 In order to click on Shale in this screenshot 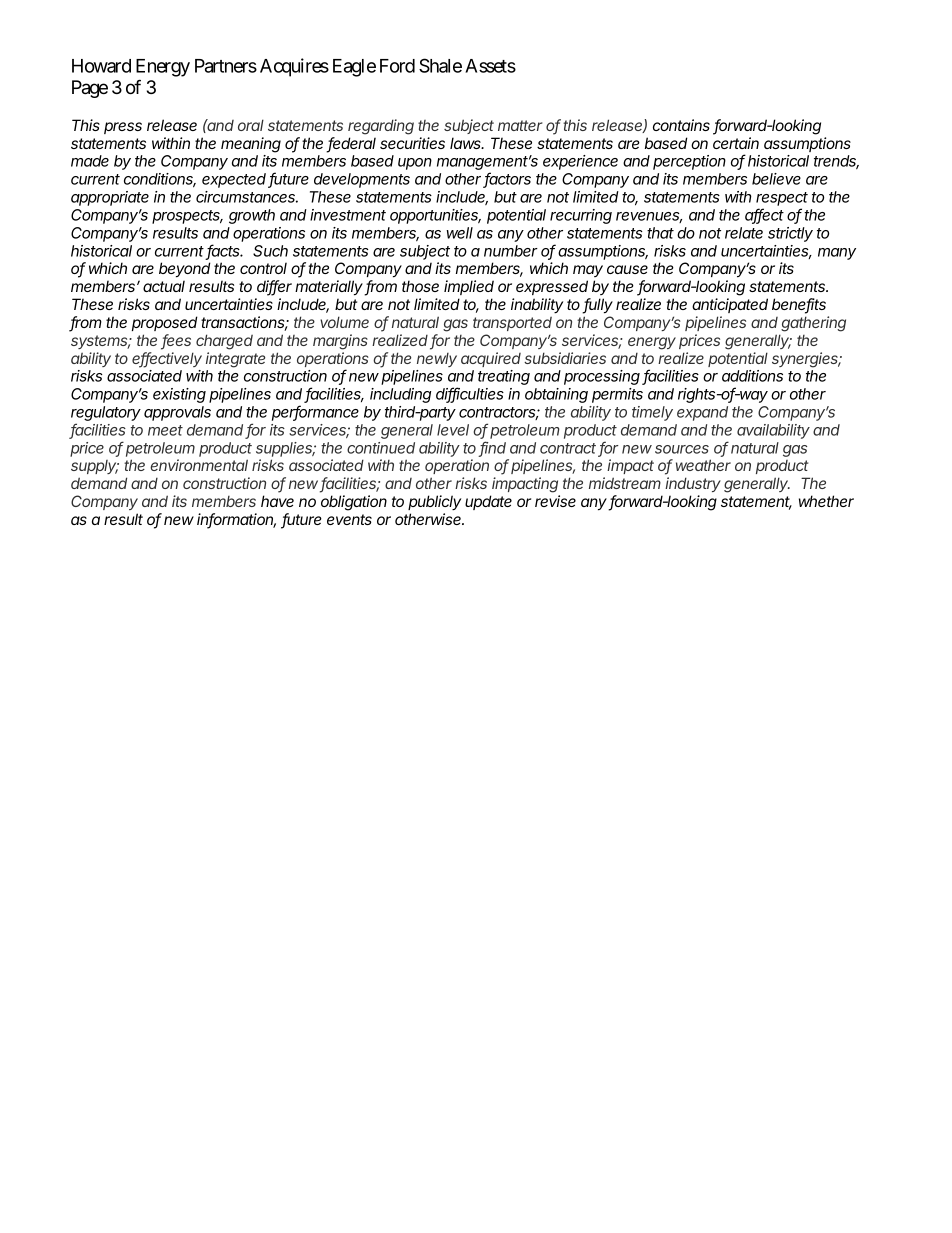, I will do `click(440, 65)`.
